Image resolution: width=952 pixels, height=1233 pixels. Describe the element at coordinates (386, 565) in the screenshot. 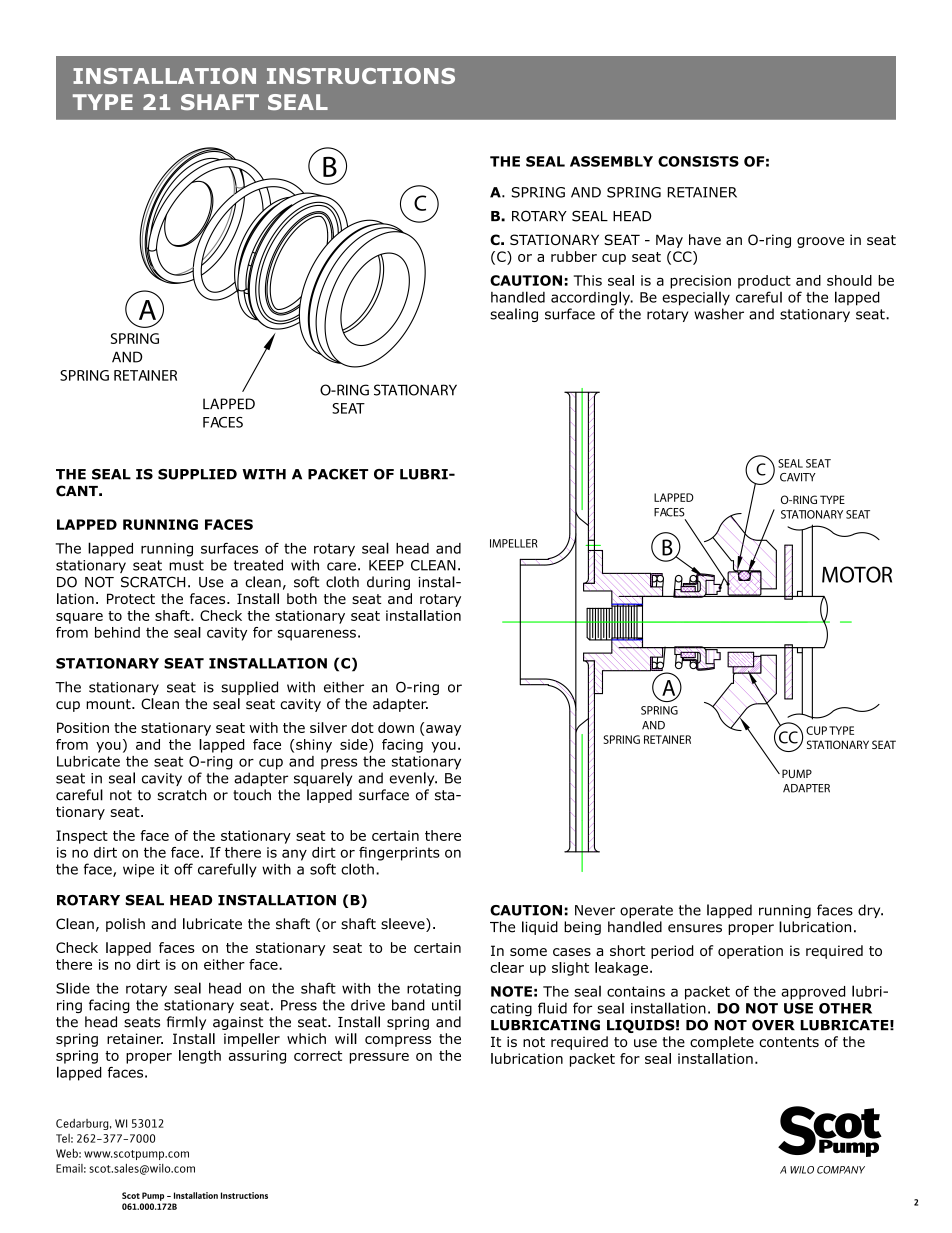

I see `KEEP` at that location.
